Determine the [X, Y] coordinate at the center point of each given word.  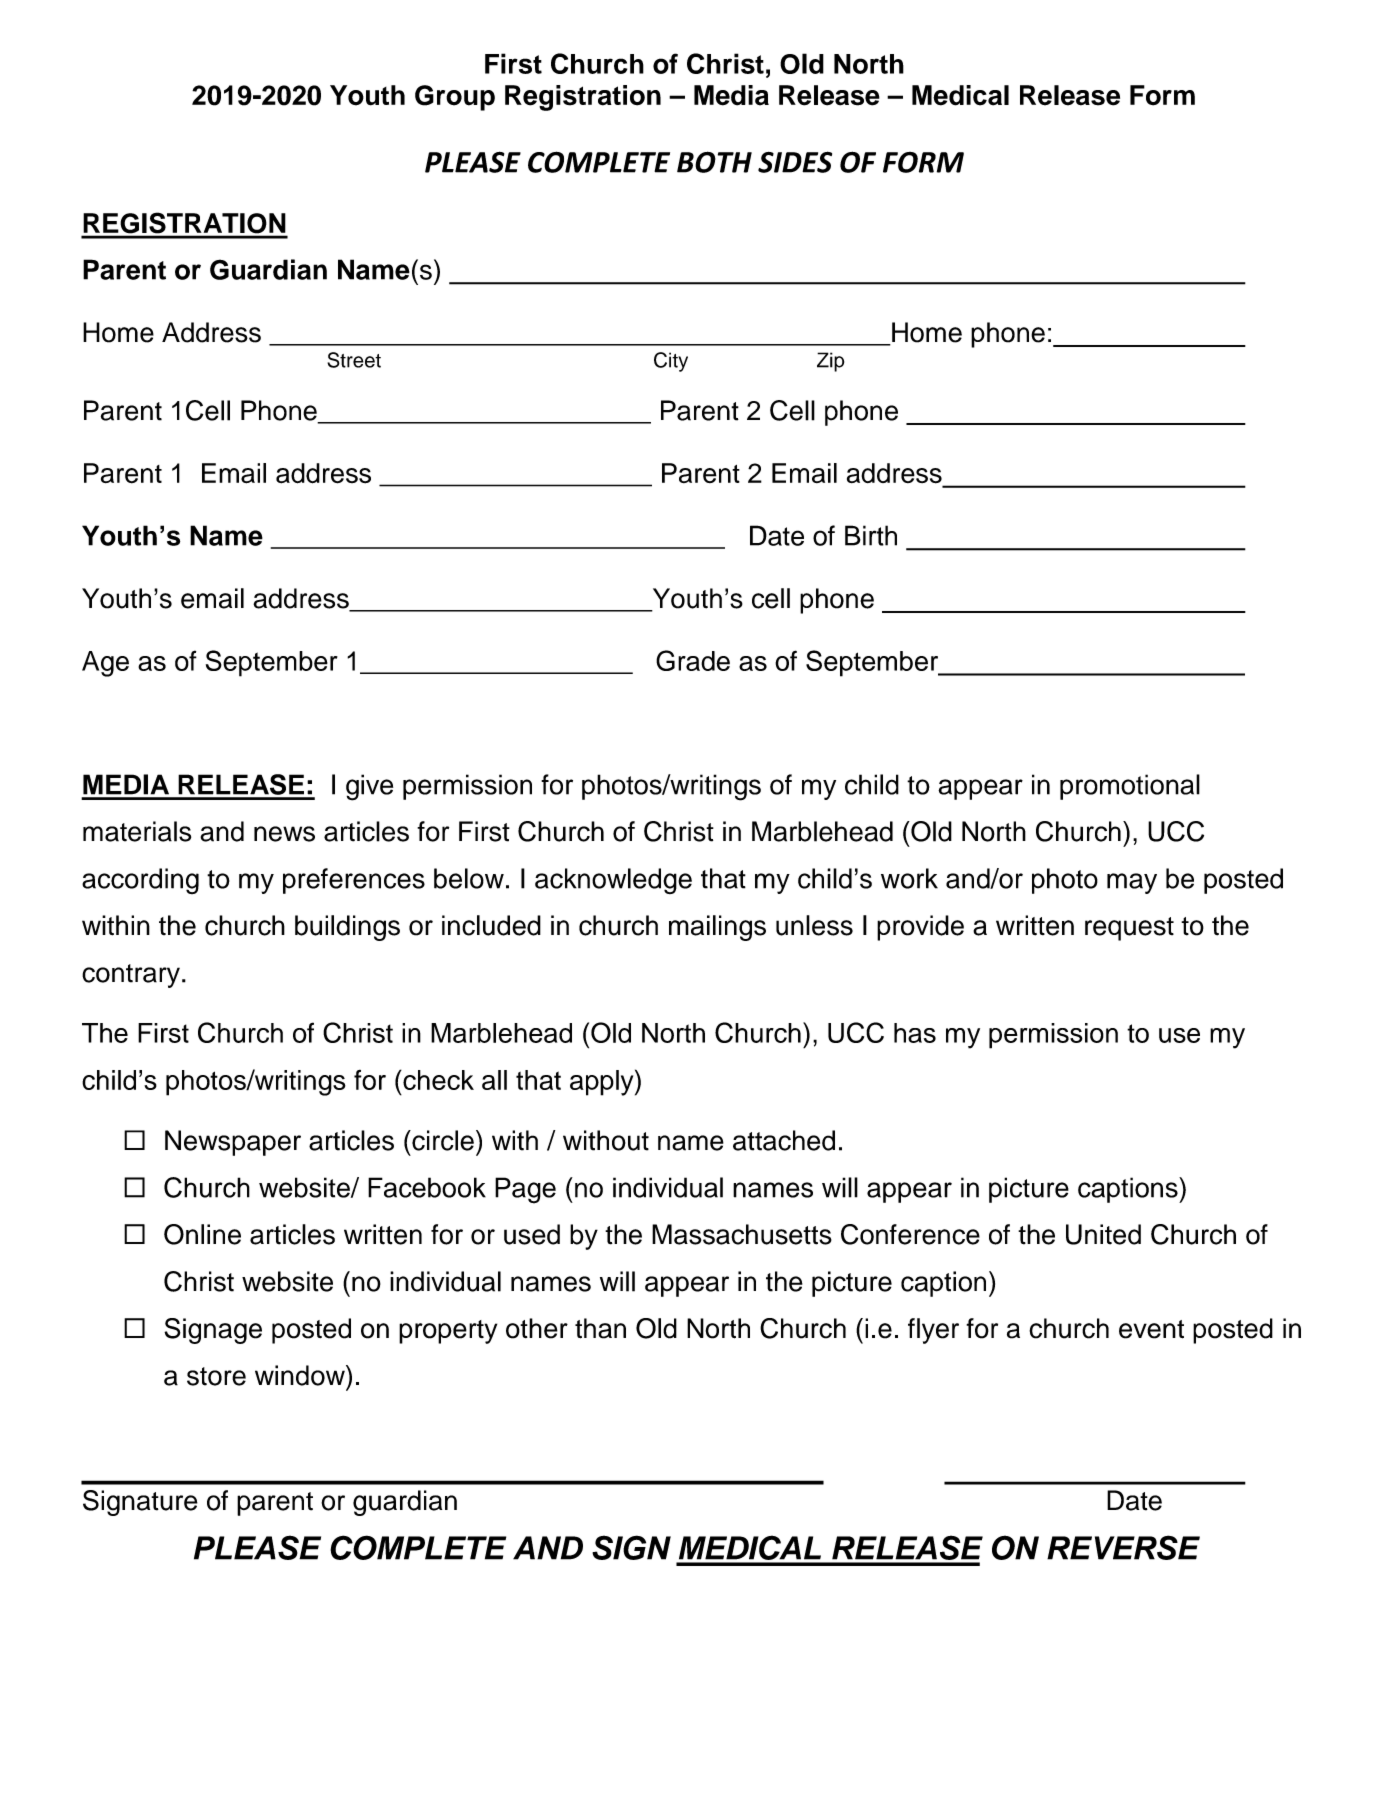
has [915, 1033]
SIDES [795, 162]
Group [455, 98]
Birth [871, 535]
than [600, 1328]
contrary [131, 976]
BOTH [714, 162]
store [216, 1376]
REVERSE [1123, 1547]
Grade [693, 660]
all [494, 1080]
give [369, 787]
